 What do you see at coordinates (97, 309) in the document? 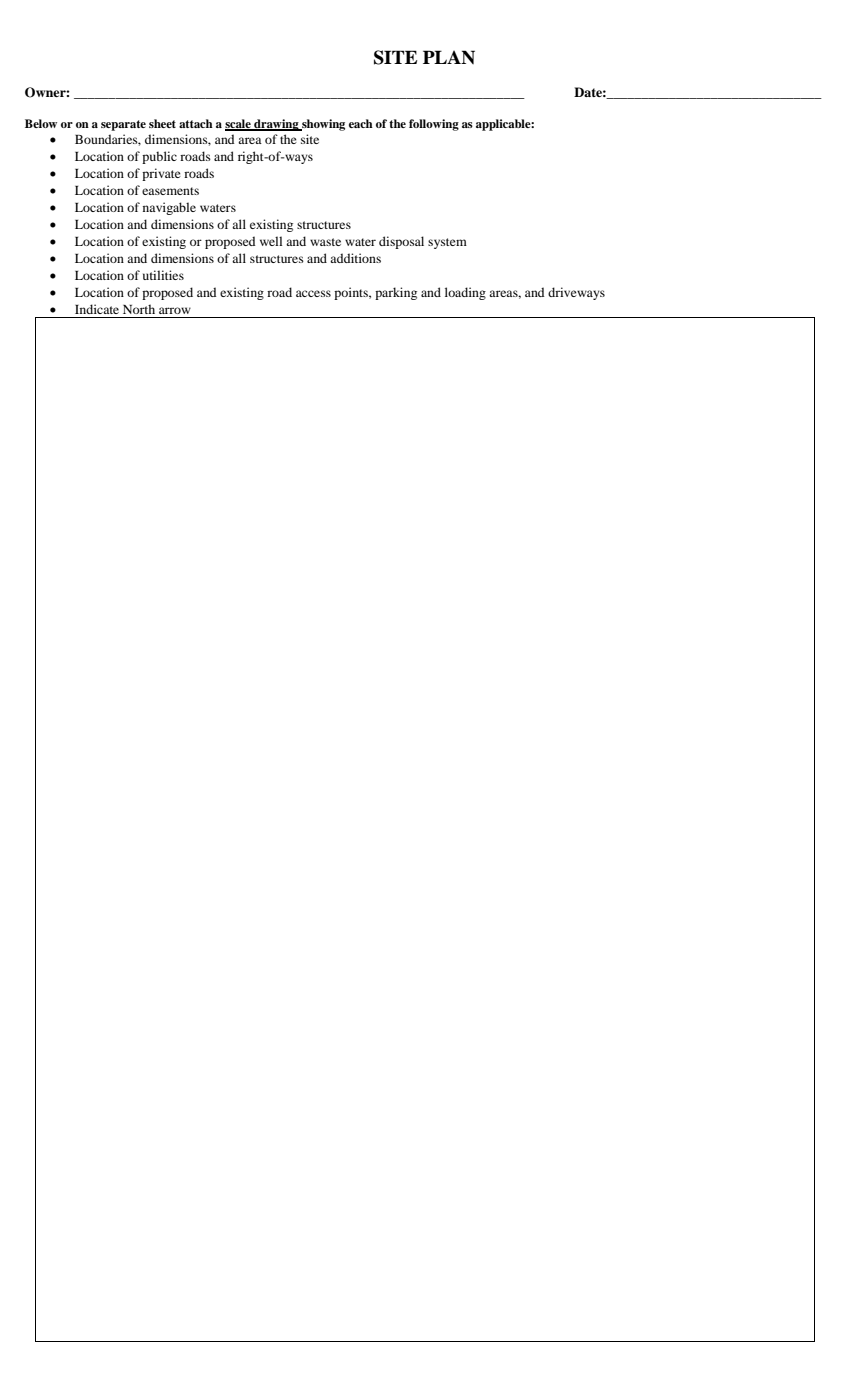
I see `Indicate` at bounding box center [97, 309].
